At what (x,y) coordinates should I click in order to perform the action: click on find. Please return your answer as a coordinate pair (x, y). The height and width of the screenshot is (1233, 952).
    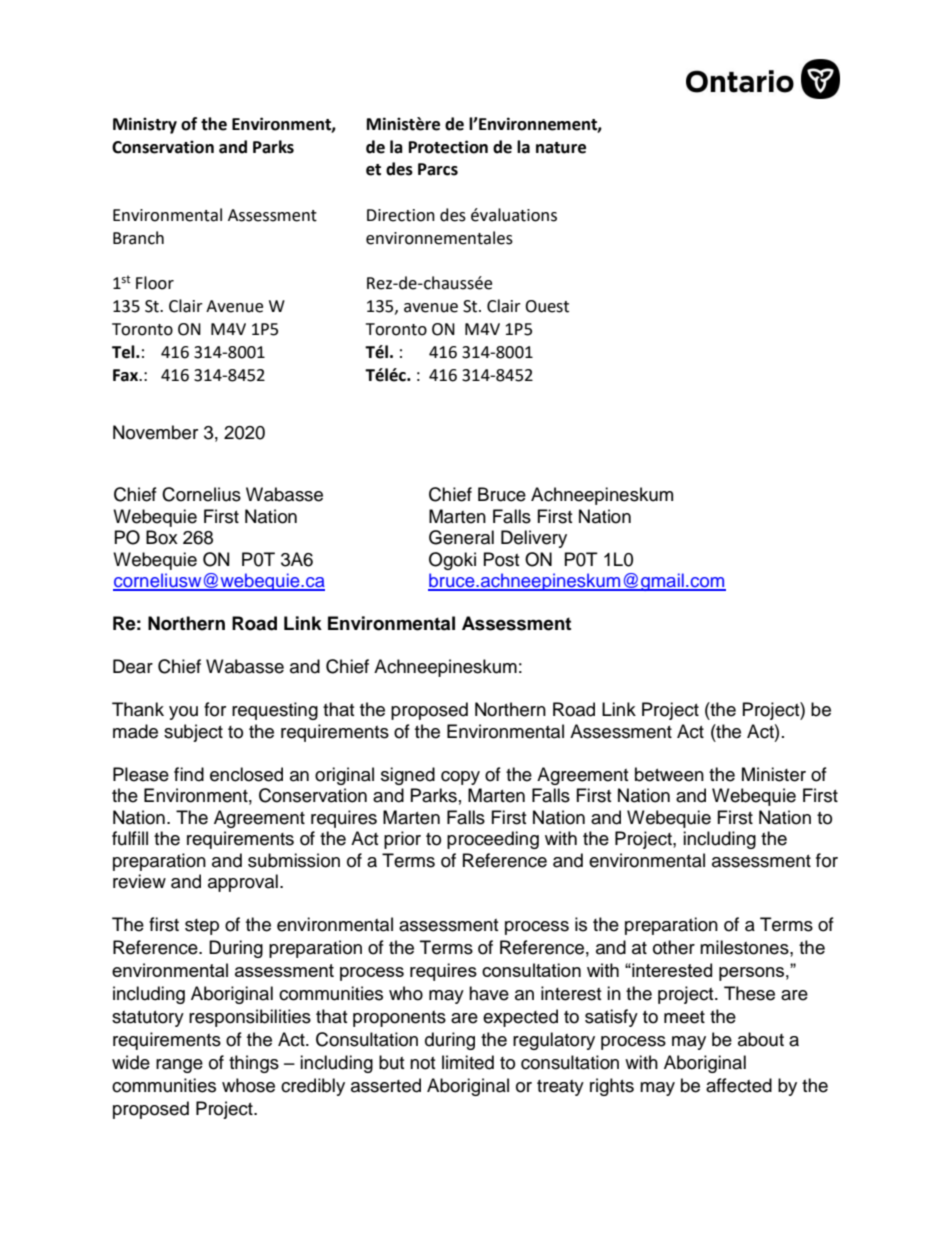
    Looking at the image, I should click on (189, 774).
